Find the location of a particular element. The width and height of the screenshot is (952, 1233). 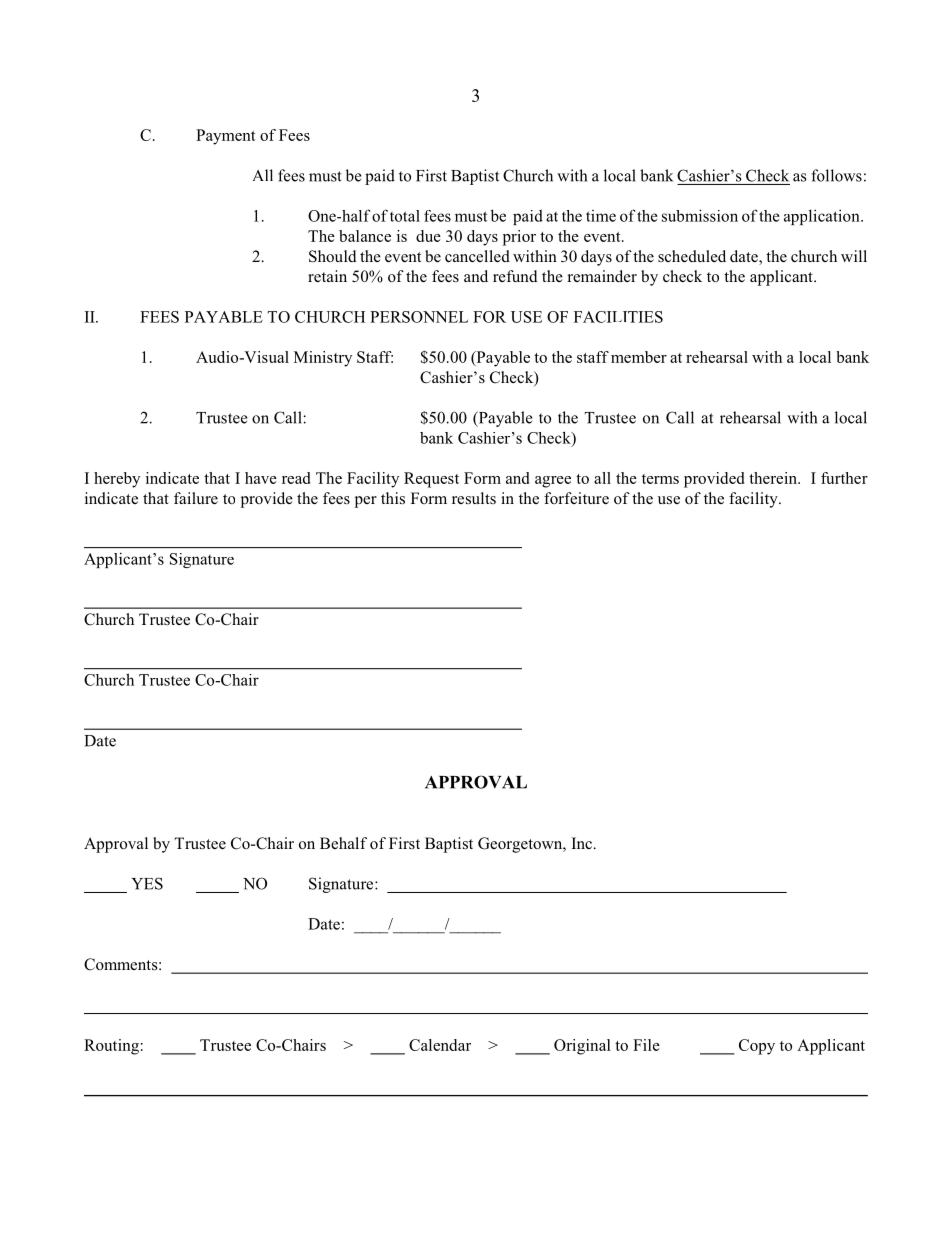

further is located at coordinates (844, 478).
